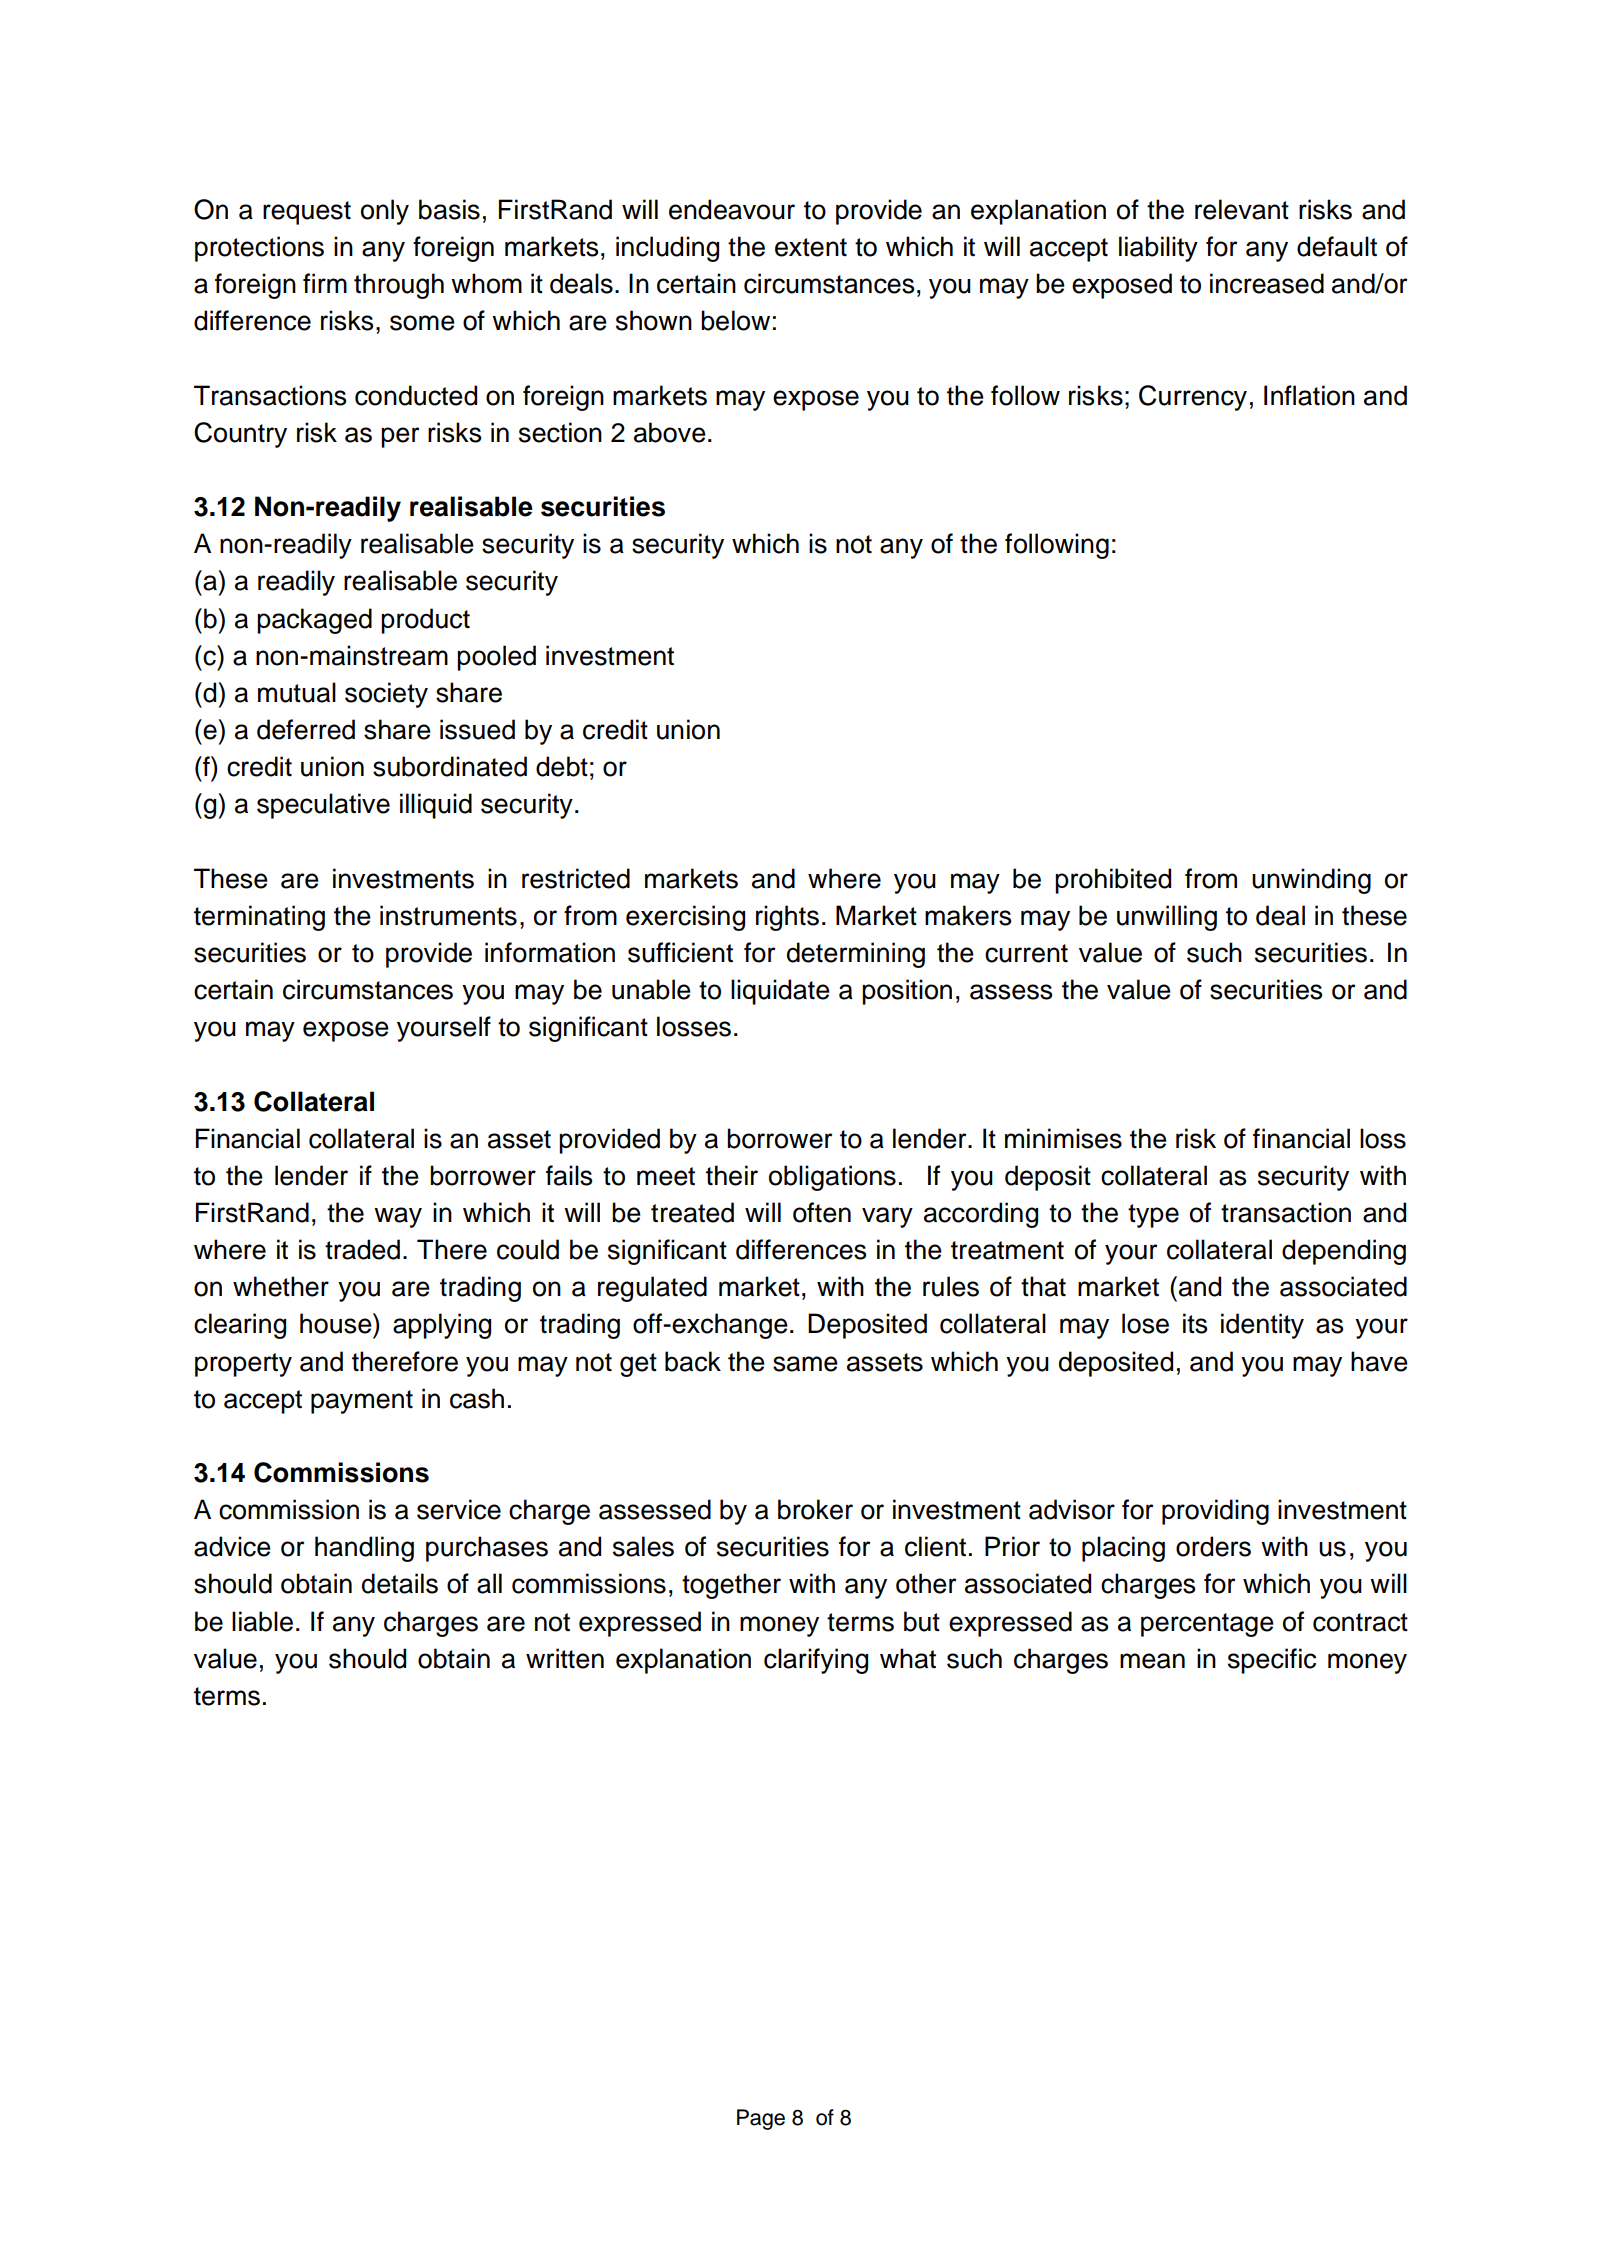  Describe the element at coordinates (399, 286) in the image. I see `through` at that location.
